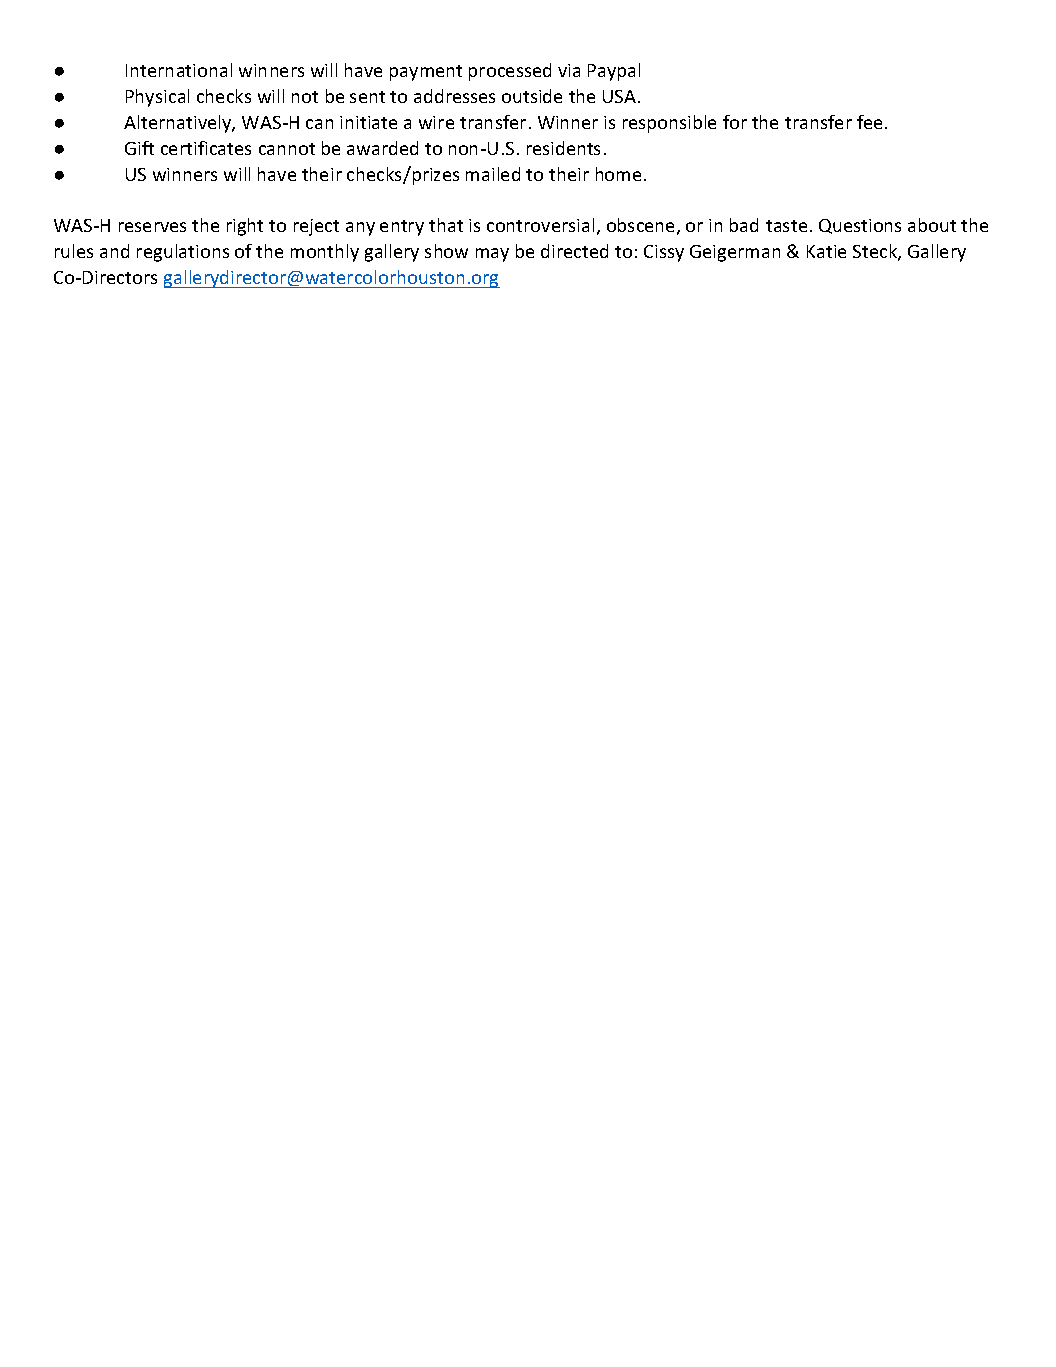  What do you see at coordinates (510, 72) in the screenshot?
I see `processed` at bounding box center [510, 72].
